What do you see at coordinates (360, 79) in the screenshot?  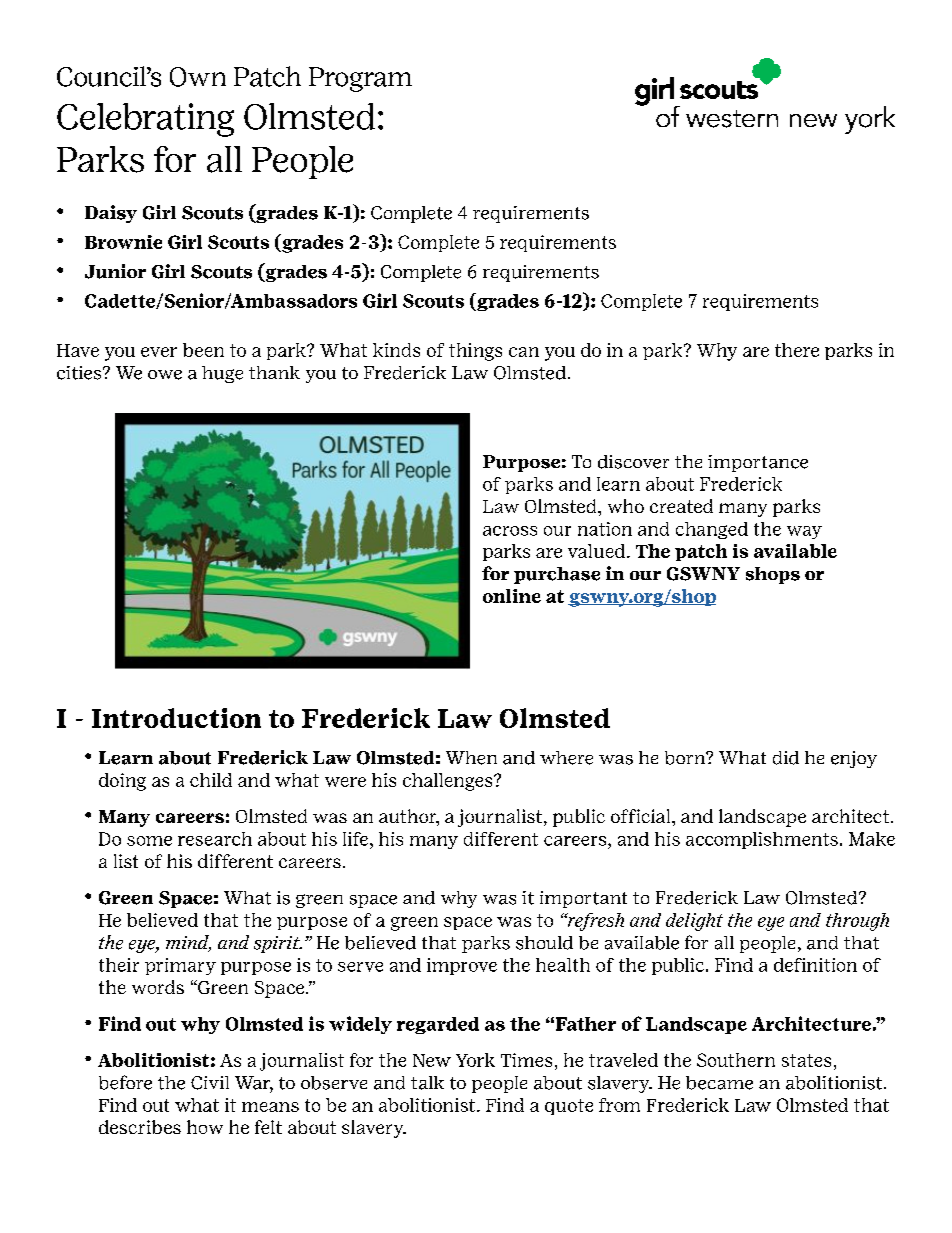 I see `Program` at bounding box center [360, 79].
